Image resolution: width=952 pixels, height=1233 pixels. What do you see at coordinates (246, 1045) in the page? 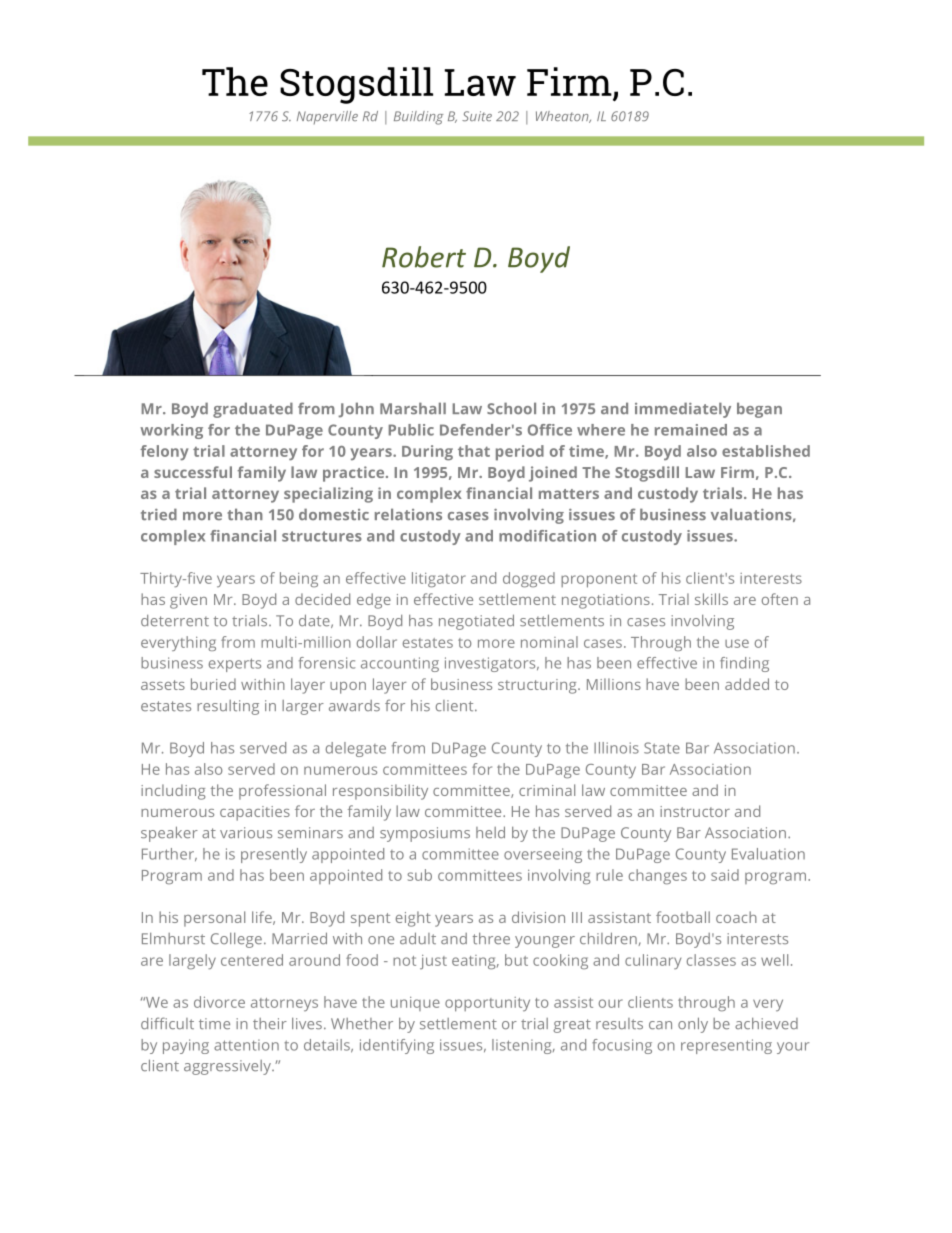
I see `attention` at bounding box center [246, 1045].
